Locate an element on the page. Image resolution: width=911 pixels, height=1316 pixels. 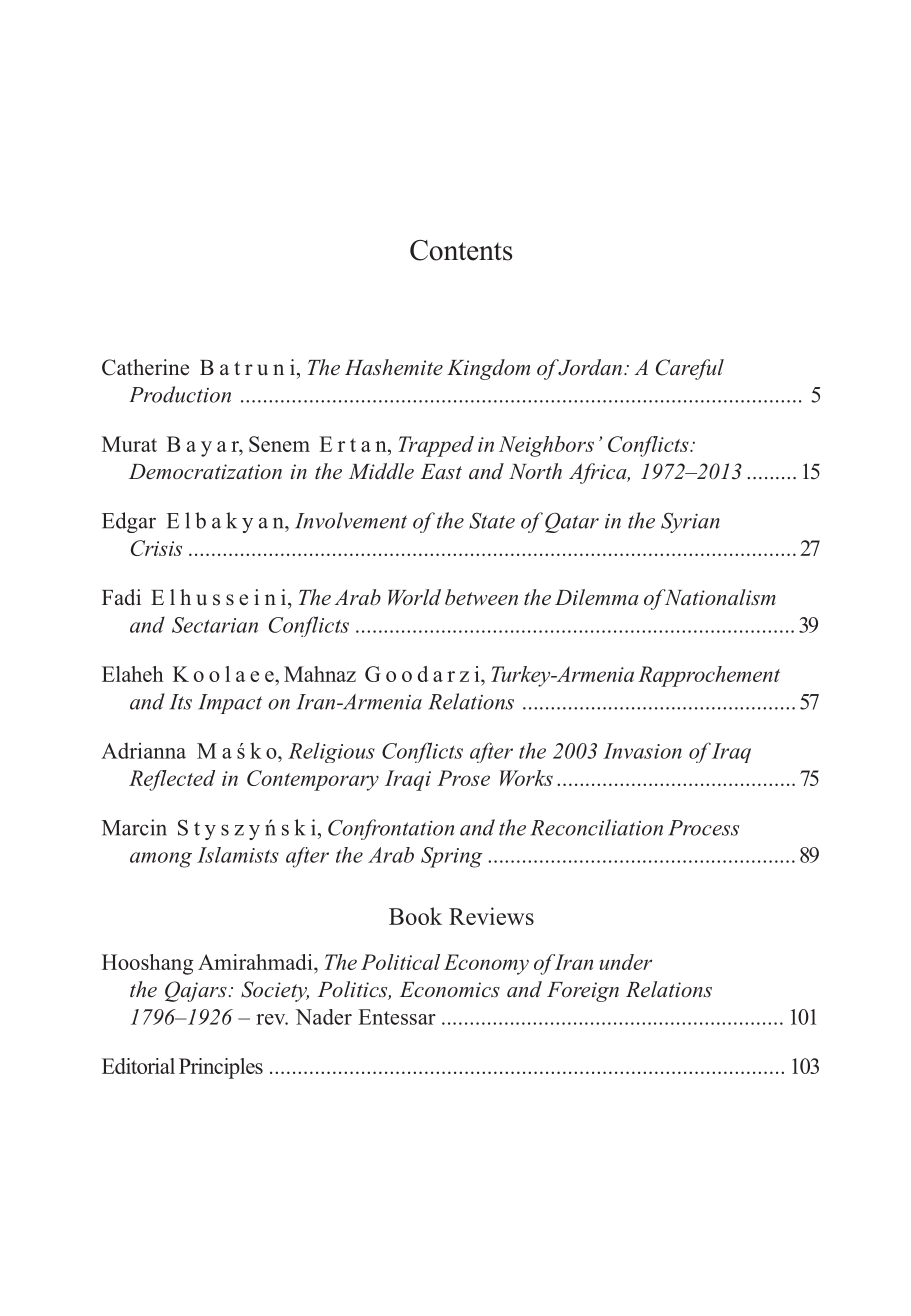
Contents is located at coordinates (461, 250).
